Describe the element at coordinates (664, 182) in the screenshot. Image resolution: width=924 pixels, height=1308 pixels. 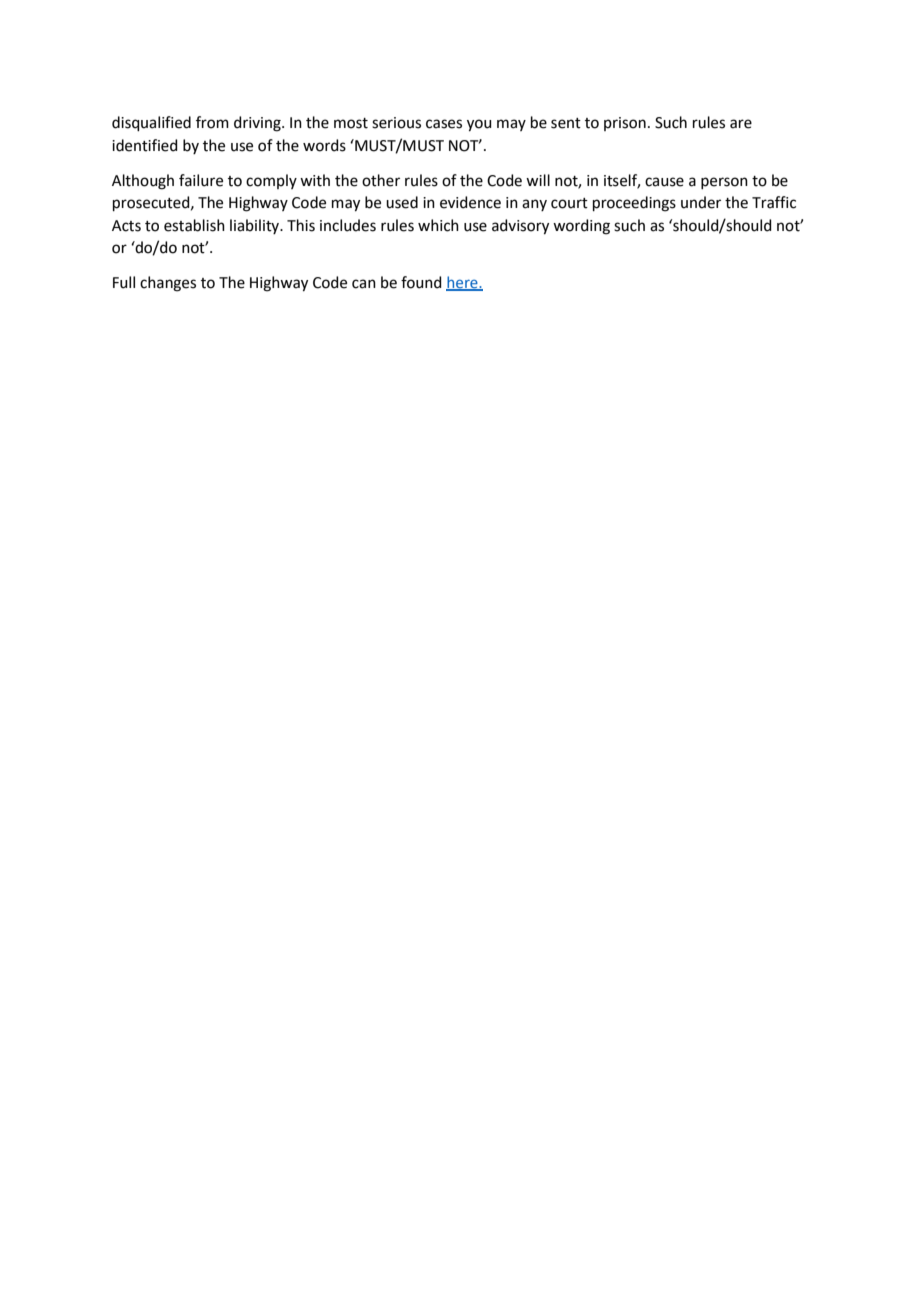
I see `cause` at that location.
